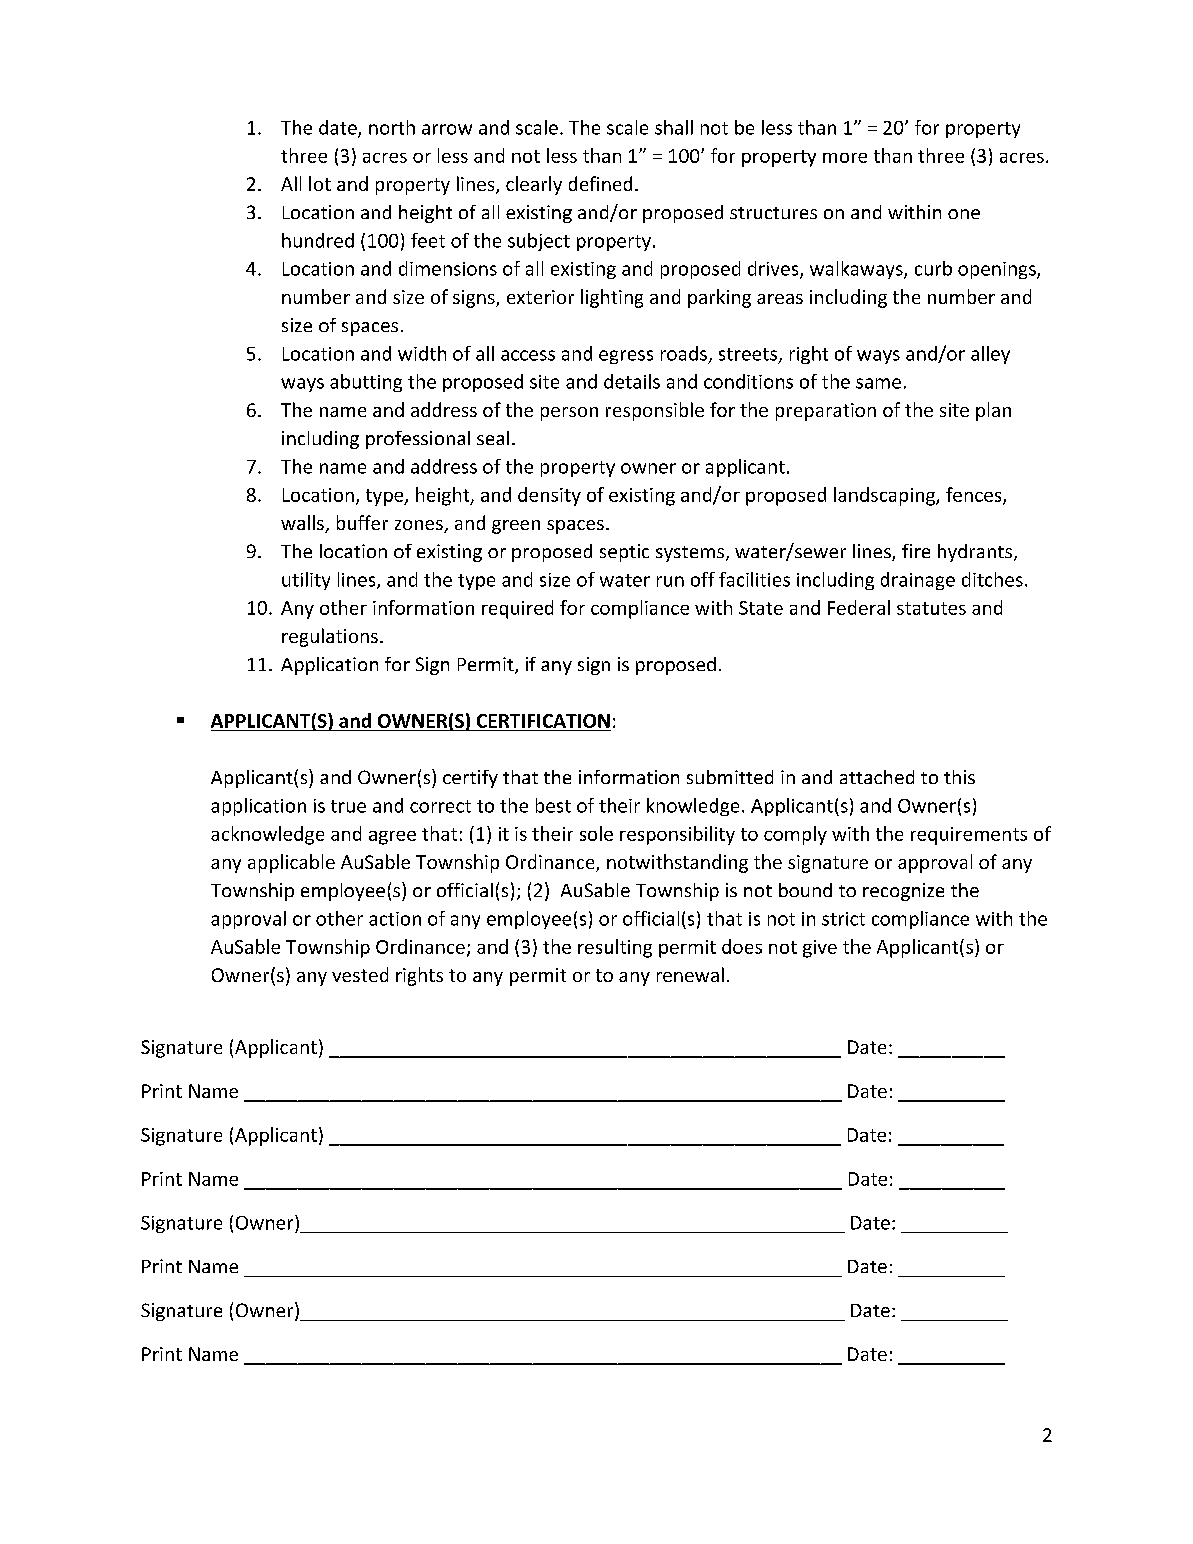  Describe the element at coordinates (655, 411) in the screenshot. I see `responsible` at that location.
